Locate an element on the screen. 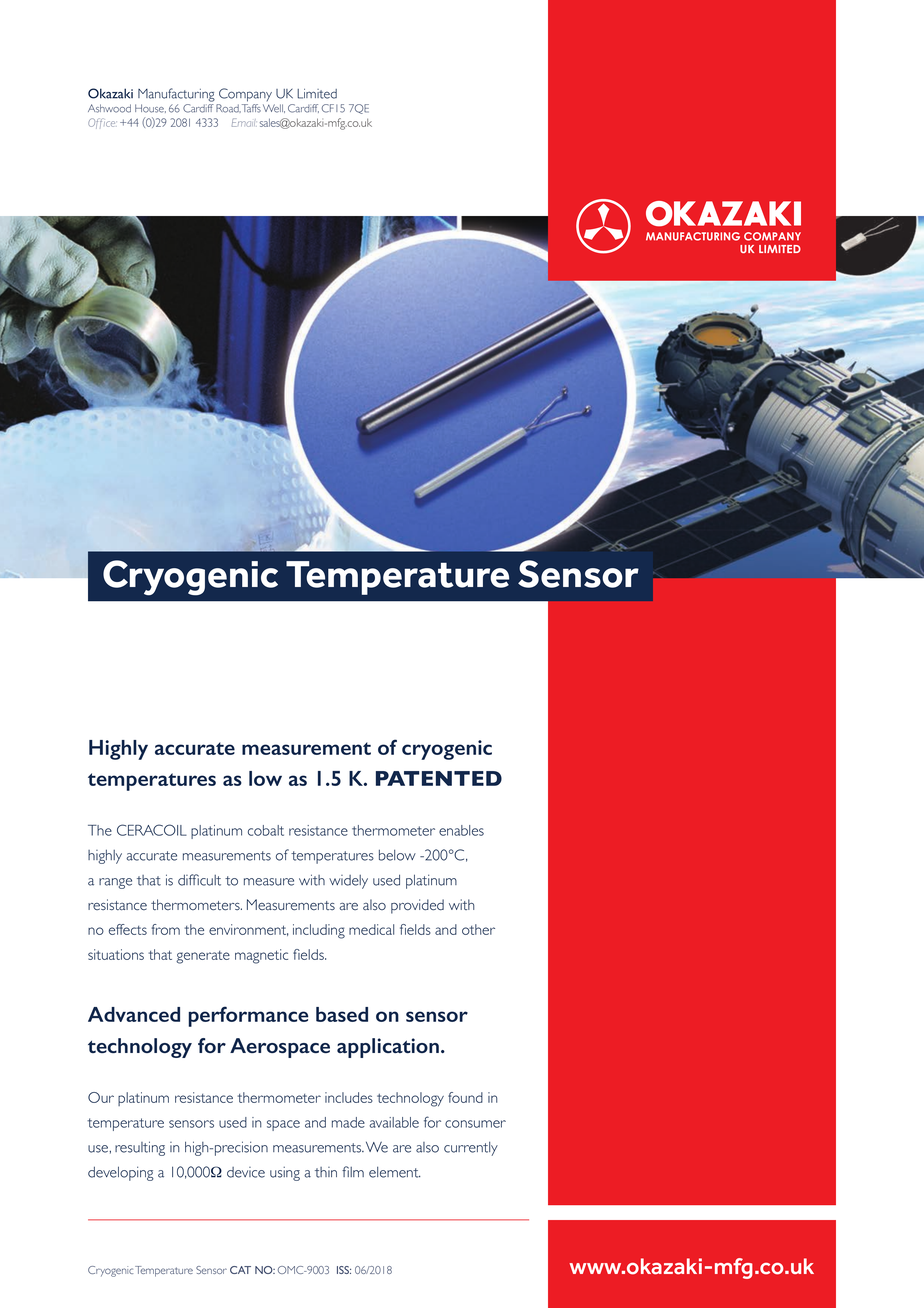  PATENTED is located at coordinates (439, 778).
